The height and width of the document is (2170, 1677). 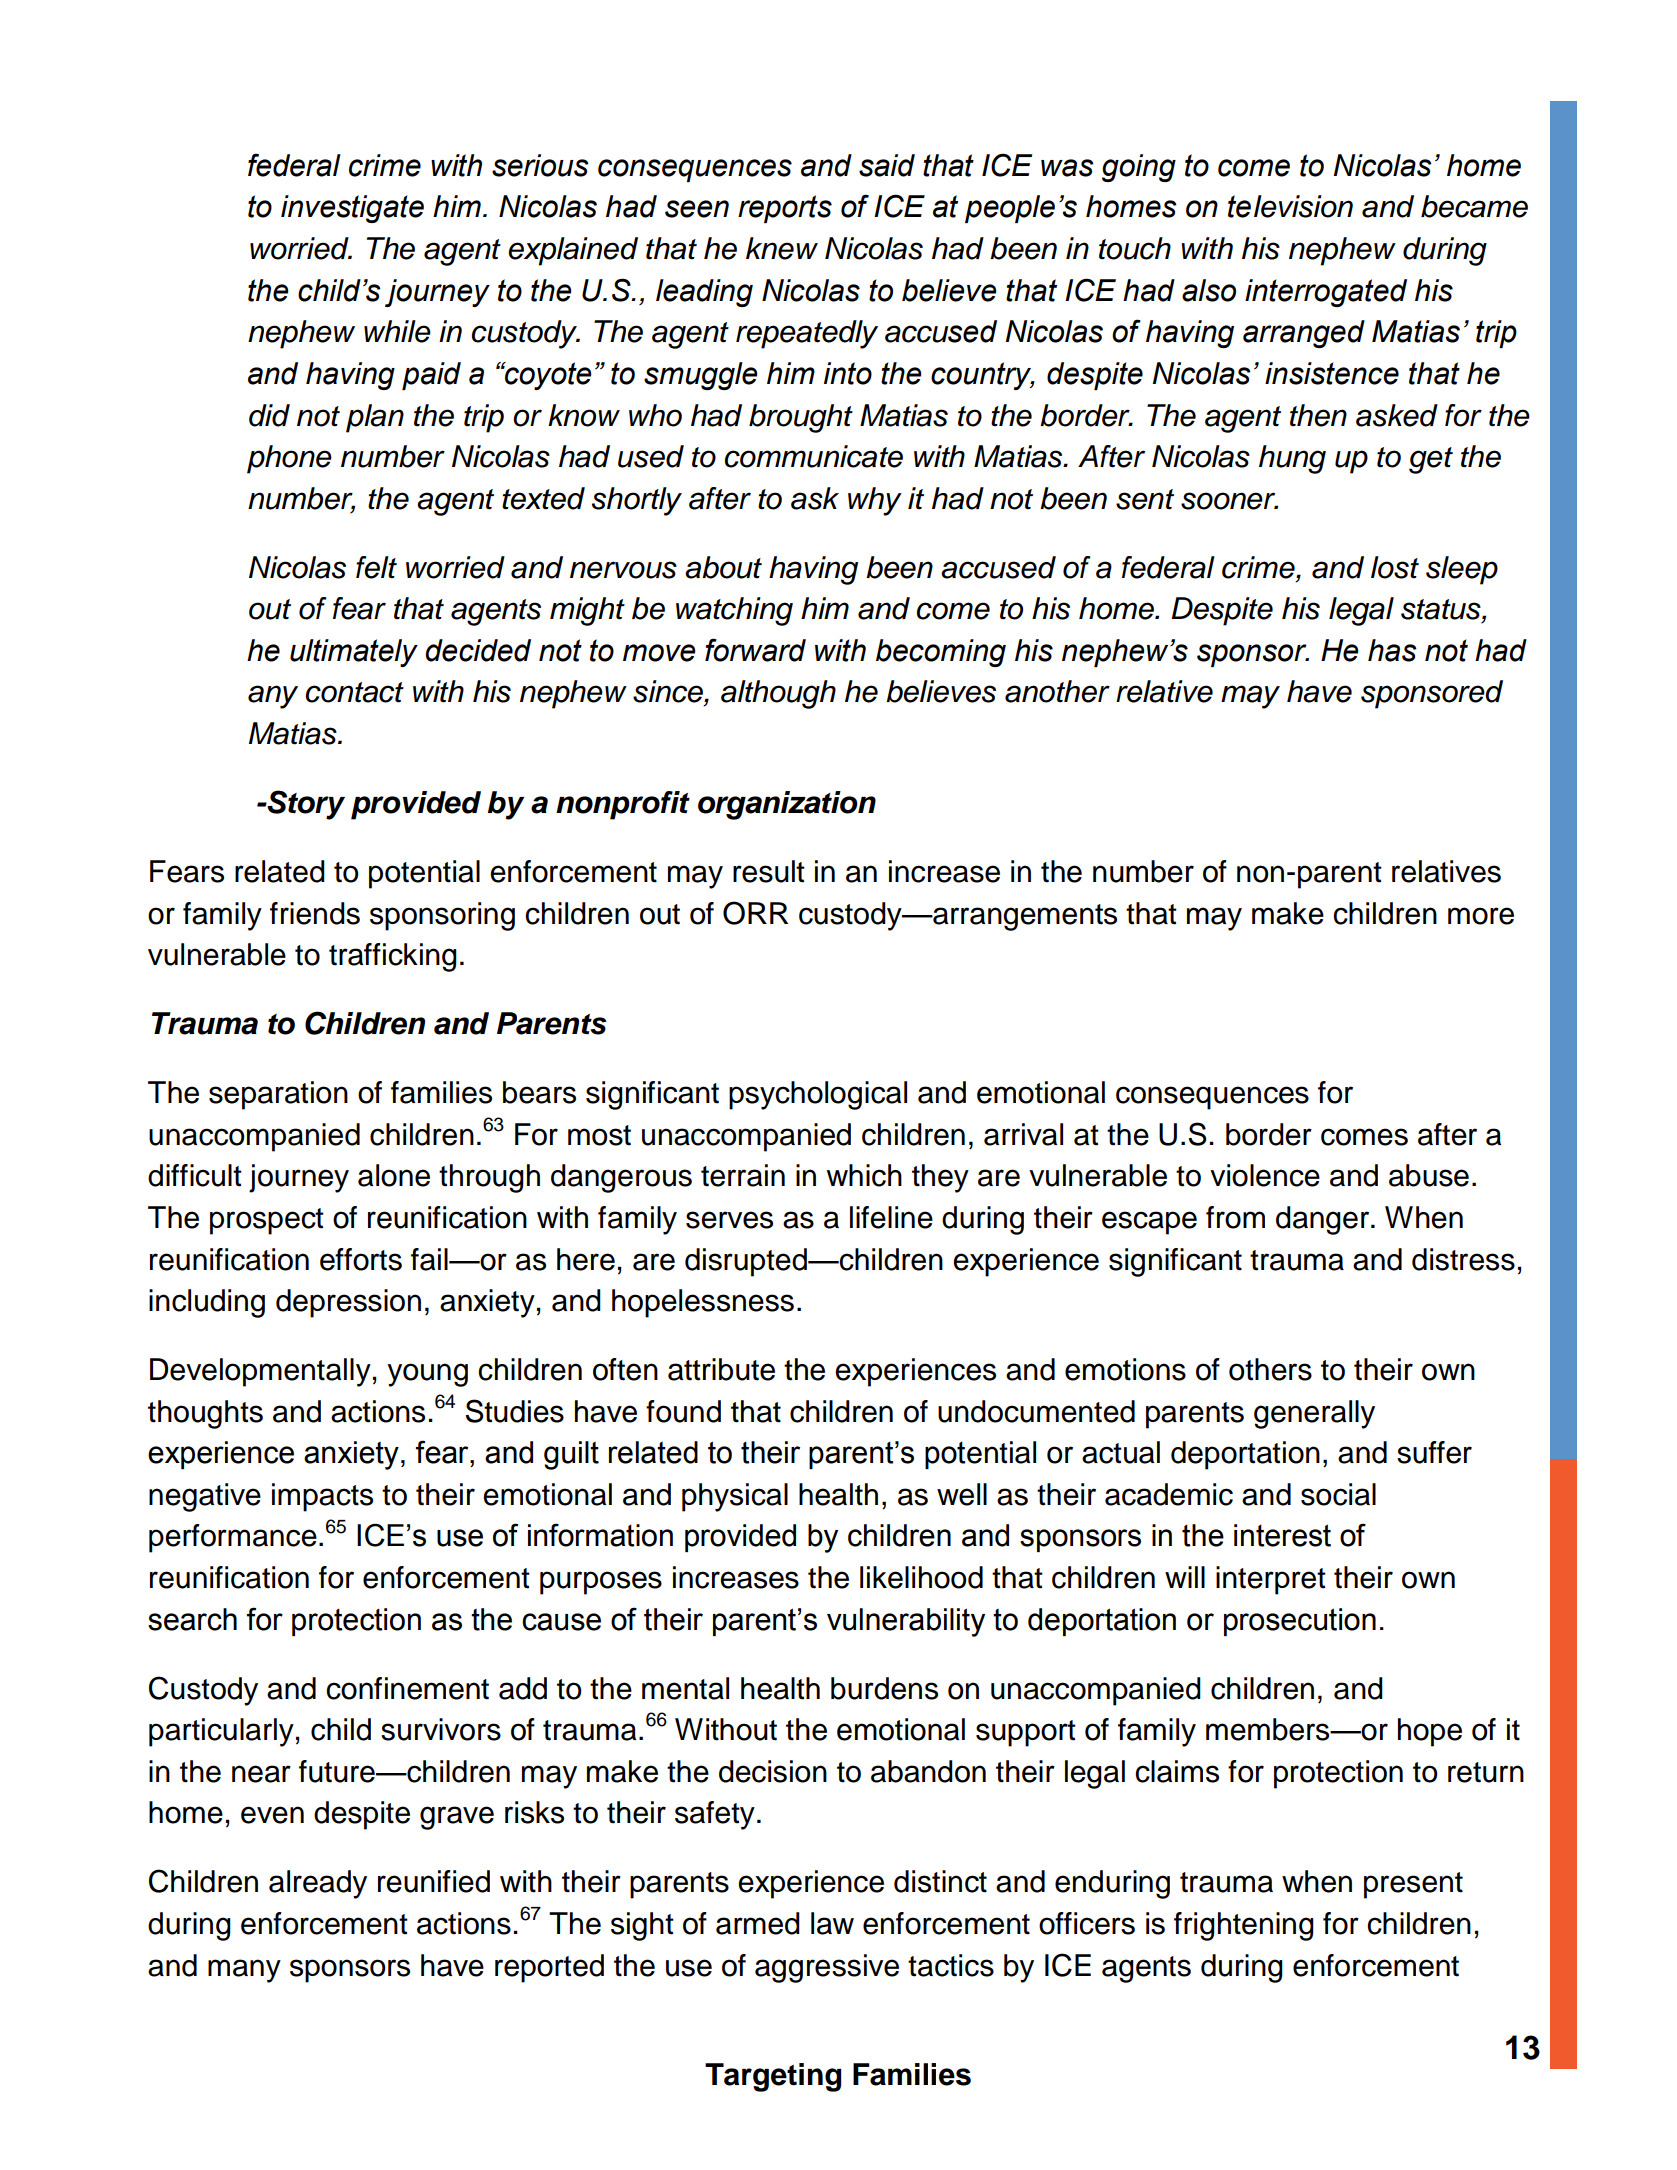 I want to click on many, so click(x=244, y=1971).
